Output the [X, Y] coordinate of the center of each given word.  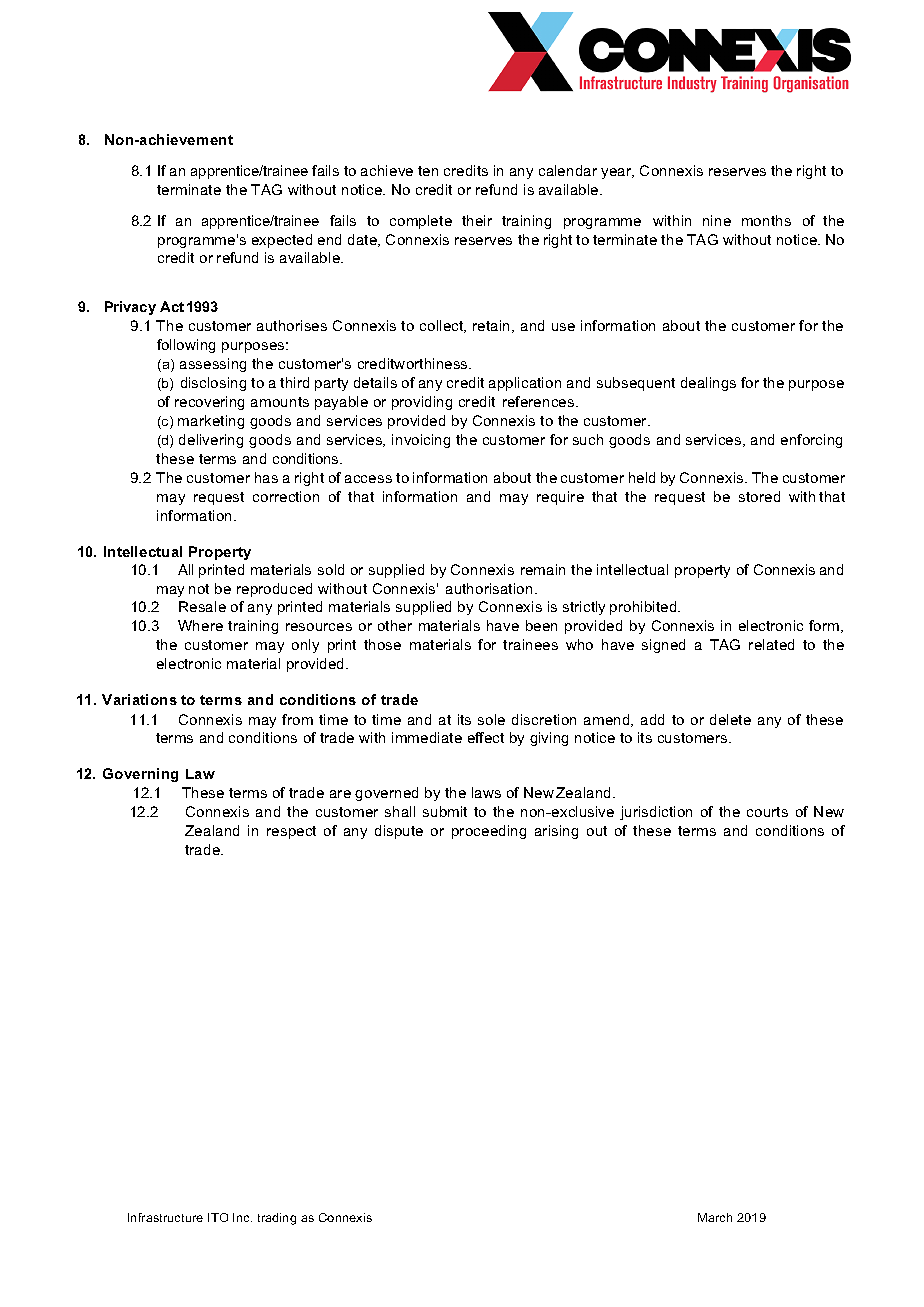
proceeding [489, 832]
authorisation [489, 588]
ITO [218, 1217]
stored [759, 496]
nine [717, 220]
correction [286, 496]
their [477, 220]
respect [291, 832]
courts [767, 812]
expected [282, 241]
